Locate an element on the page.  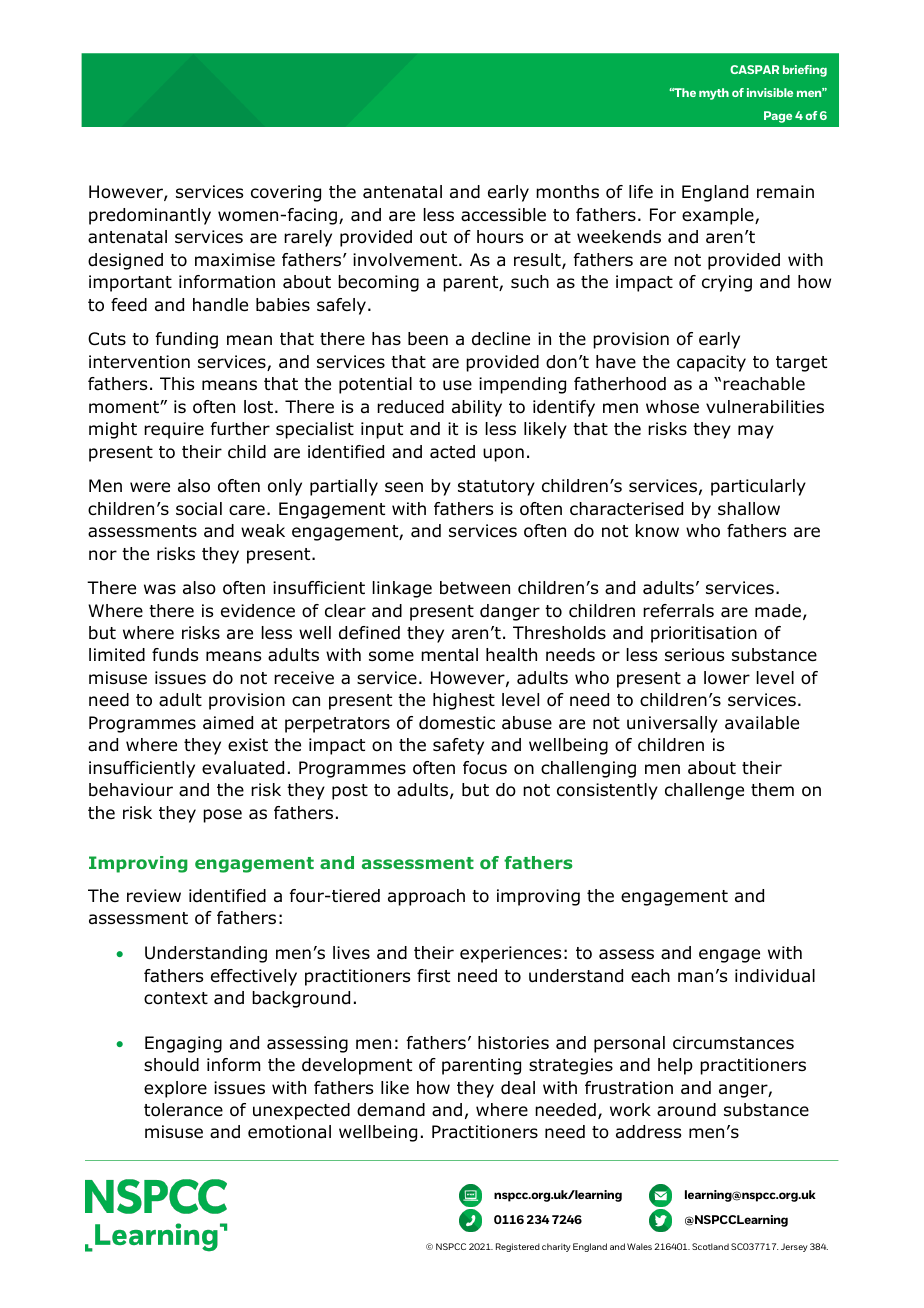
capacity is located at coordinates (711, 363).
